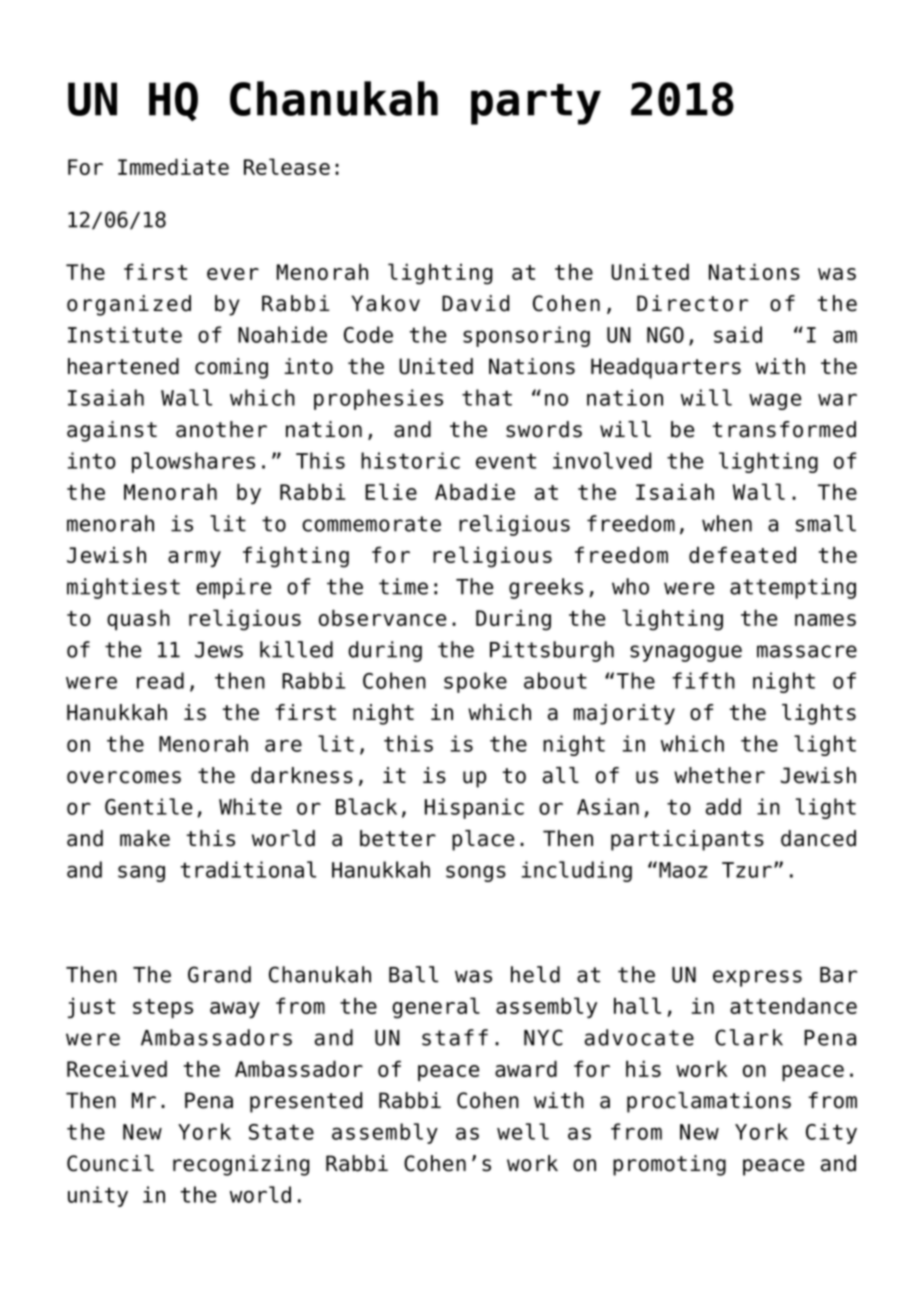  Describe the element at coordinates (193, 462) in the screenshot. I see `plowshares` at that location.
